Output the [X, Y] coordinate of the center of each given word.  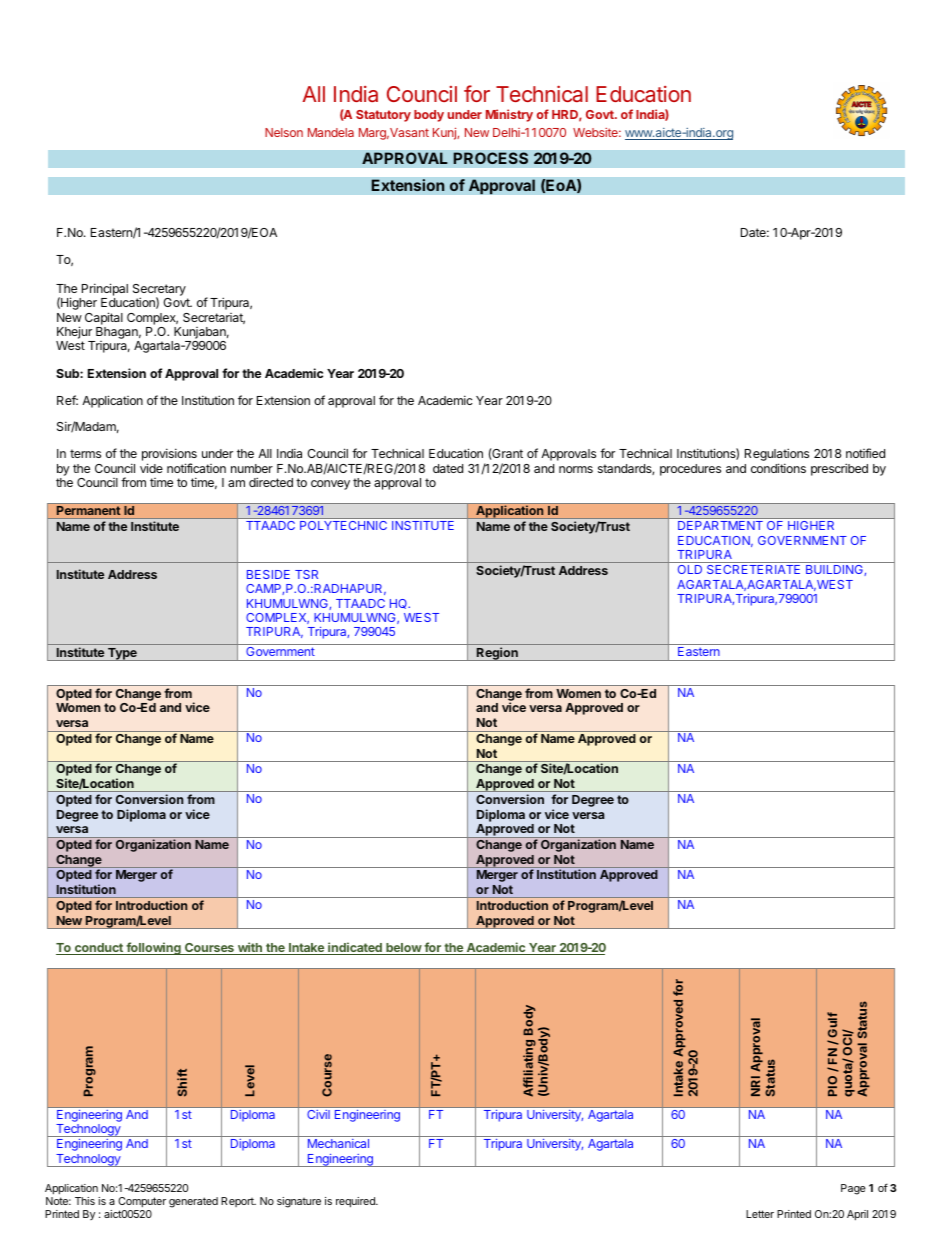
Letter [760, 1214]
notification [196, 468]
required [356, 1202]
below [403, 949]
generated [193, 1202]
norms [576, 469]
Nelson [284, 132]
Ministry [509, 115]
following [153, 948]
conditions [778, 468]
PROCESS [490, 158]
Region [497, 654]
